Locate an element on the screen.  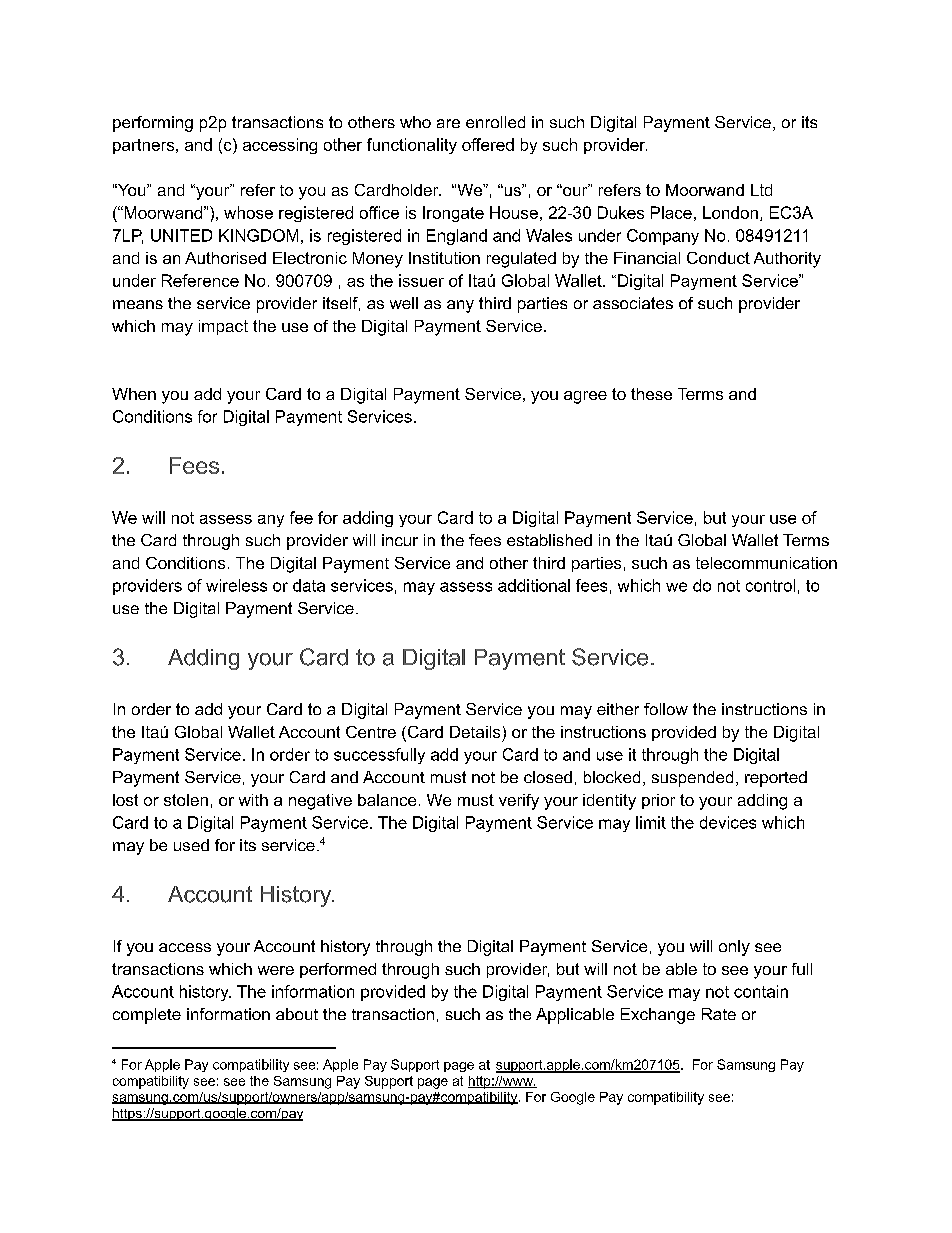
agree is located at coordinates (585, 397).
